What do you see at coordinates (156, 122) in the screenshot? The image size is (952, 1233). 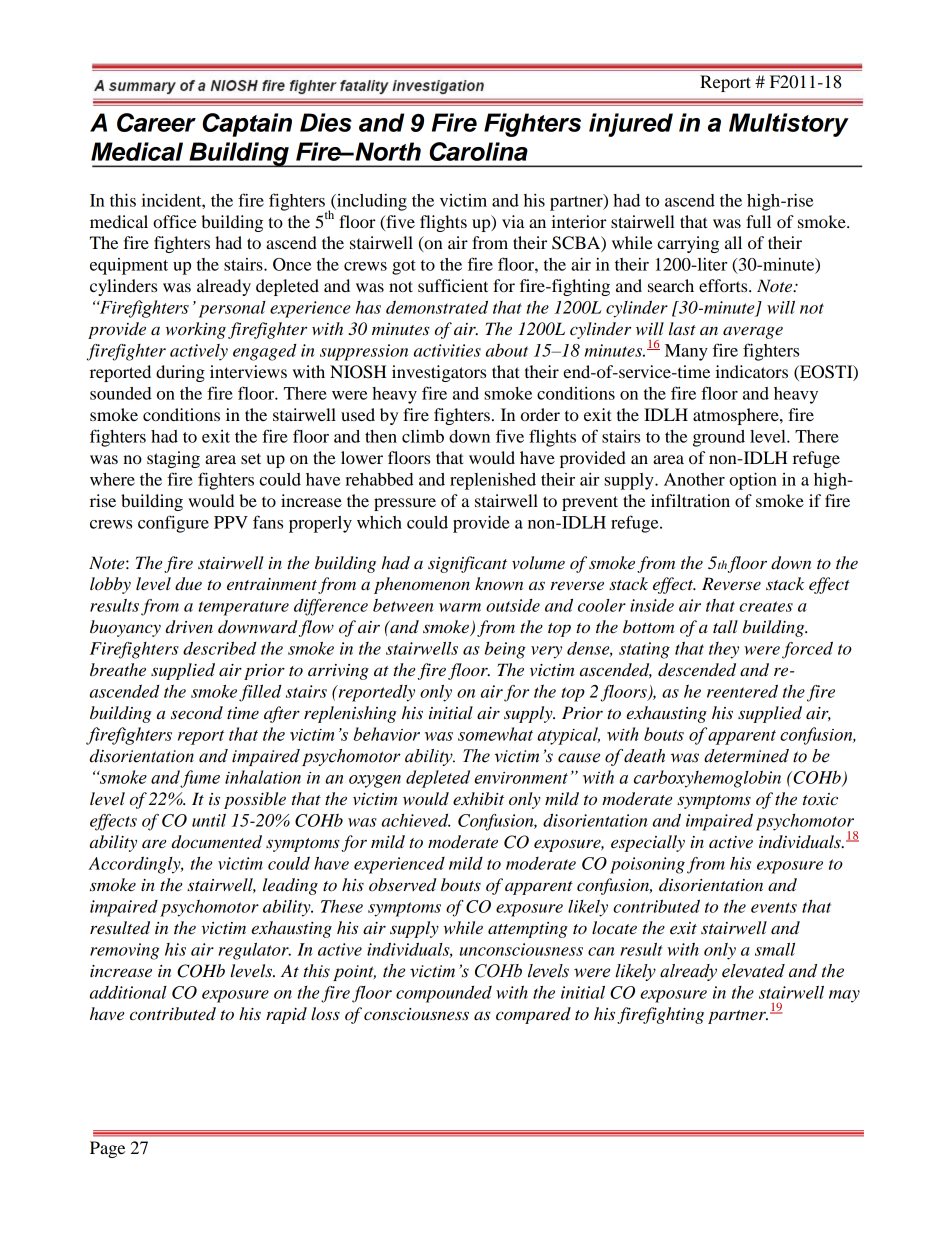 I see `Career` at bounding box center [156, 122].
